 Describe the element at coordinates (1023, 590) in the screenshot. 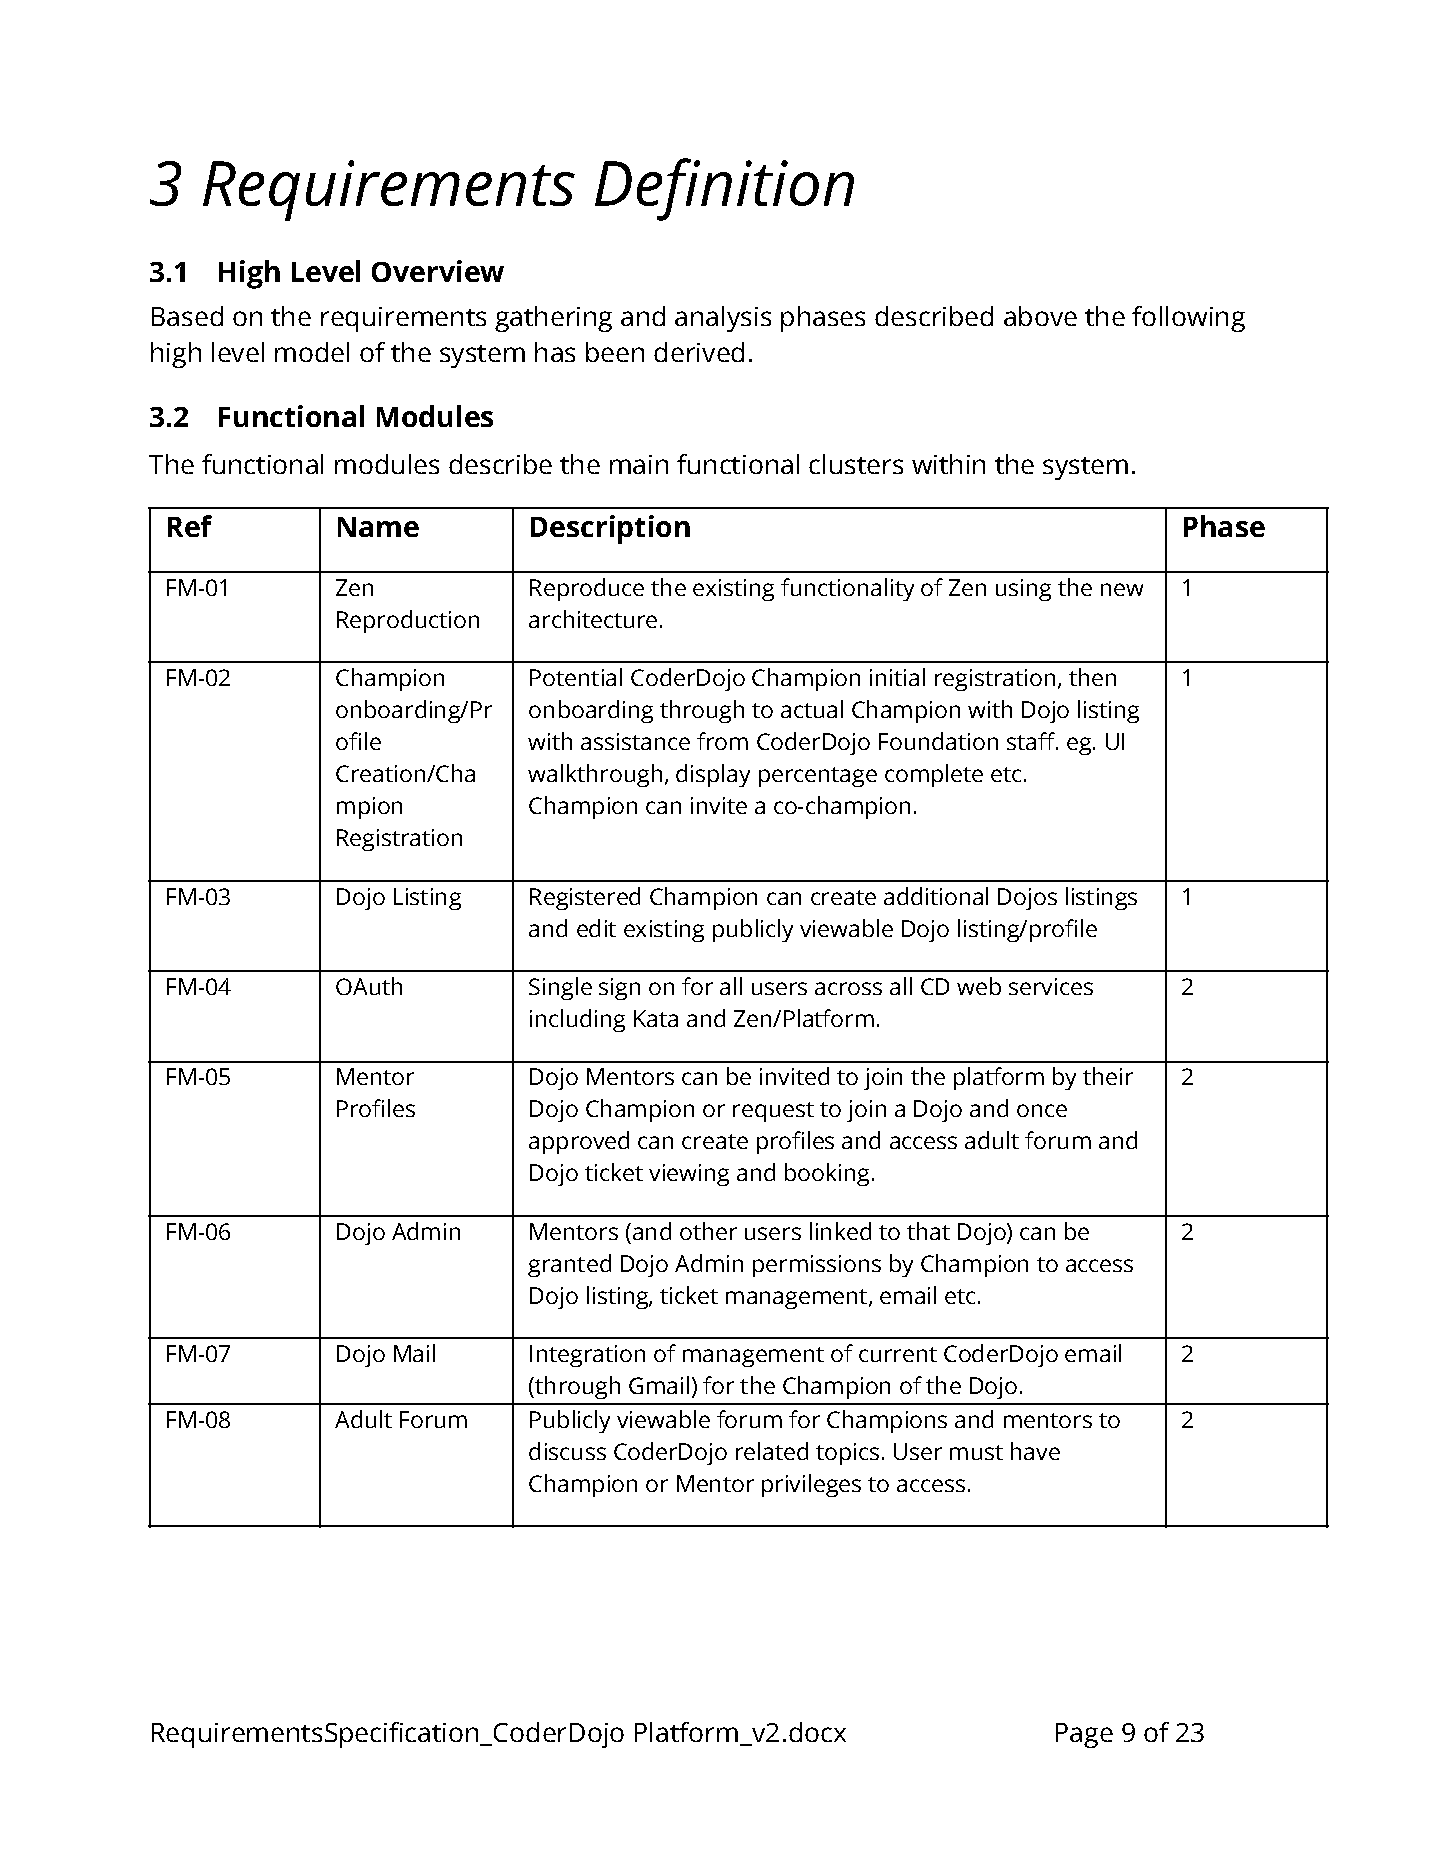

I see `using` at that location.
